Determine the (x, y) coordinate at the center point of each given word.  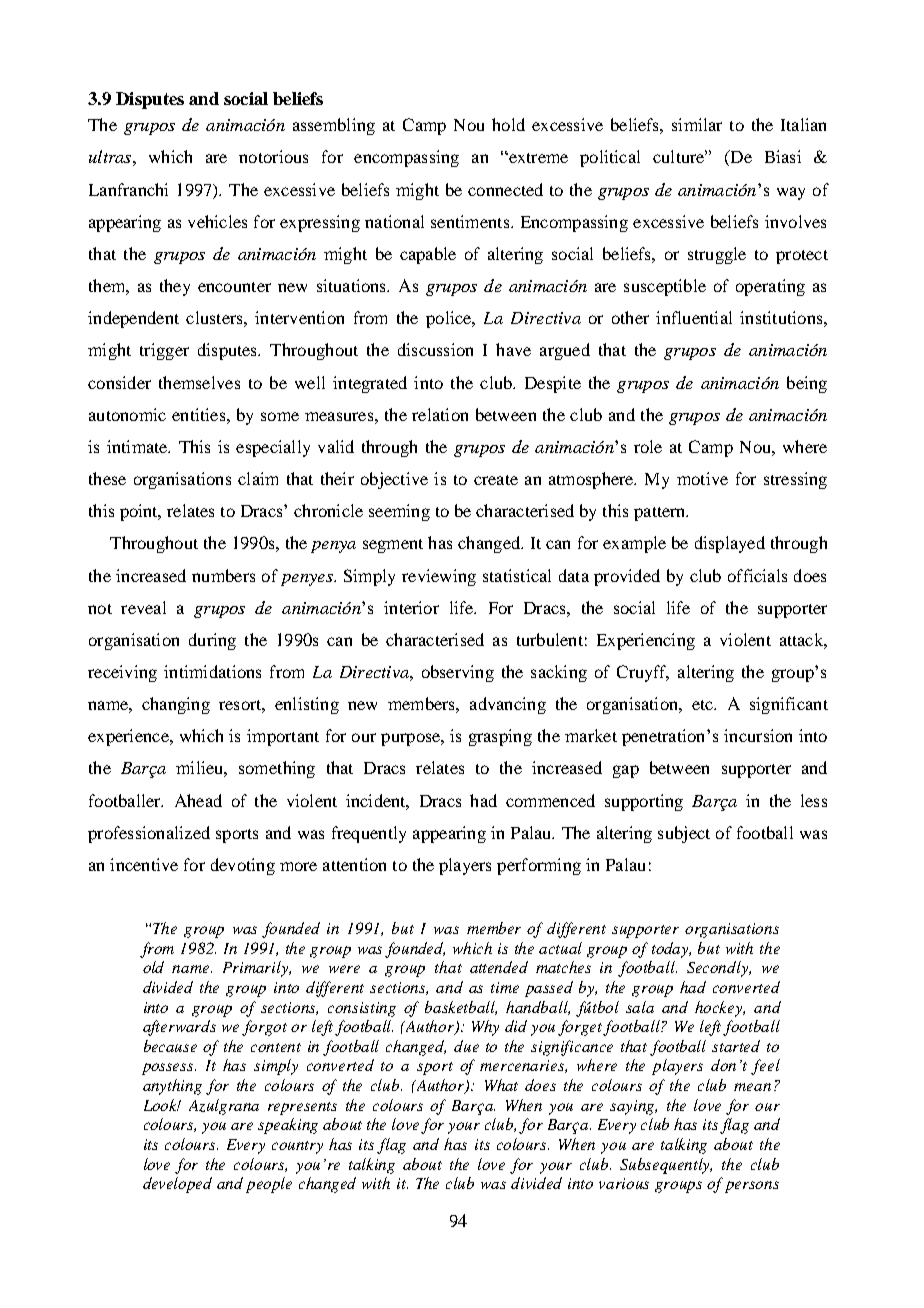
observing (458, 673)
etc (703, 705)
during (212, 641)
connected (505, 189)
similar (697, 124)
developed (177, 1185)
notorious (273, 156)
